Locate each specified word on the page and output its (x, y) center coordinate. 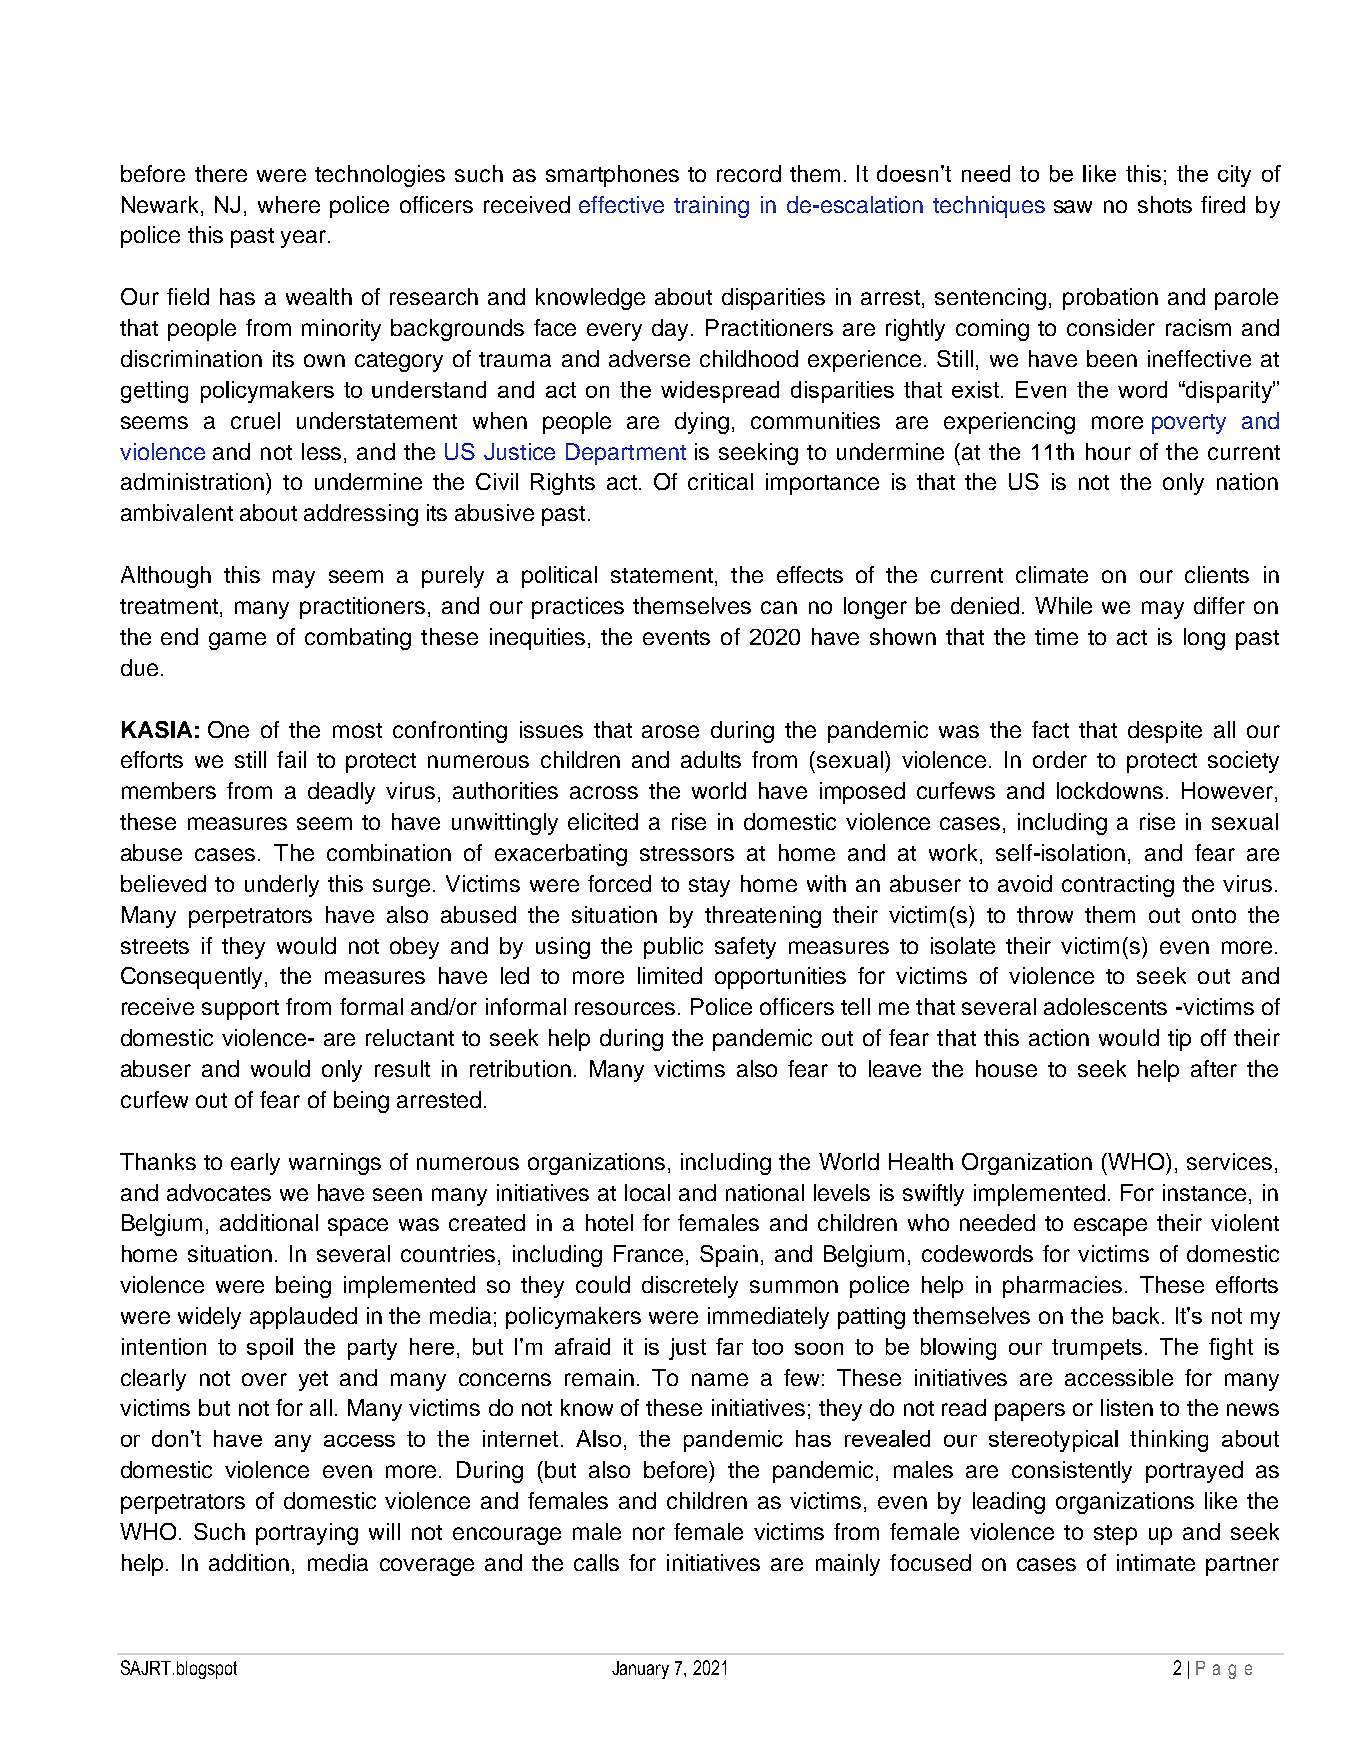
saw (1073, 206)
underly (282, 886)
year (305, 239)
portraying (307, 1534)
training (711, 207)
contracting (1118, 886)
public (673, 948)
